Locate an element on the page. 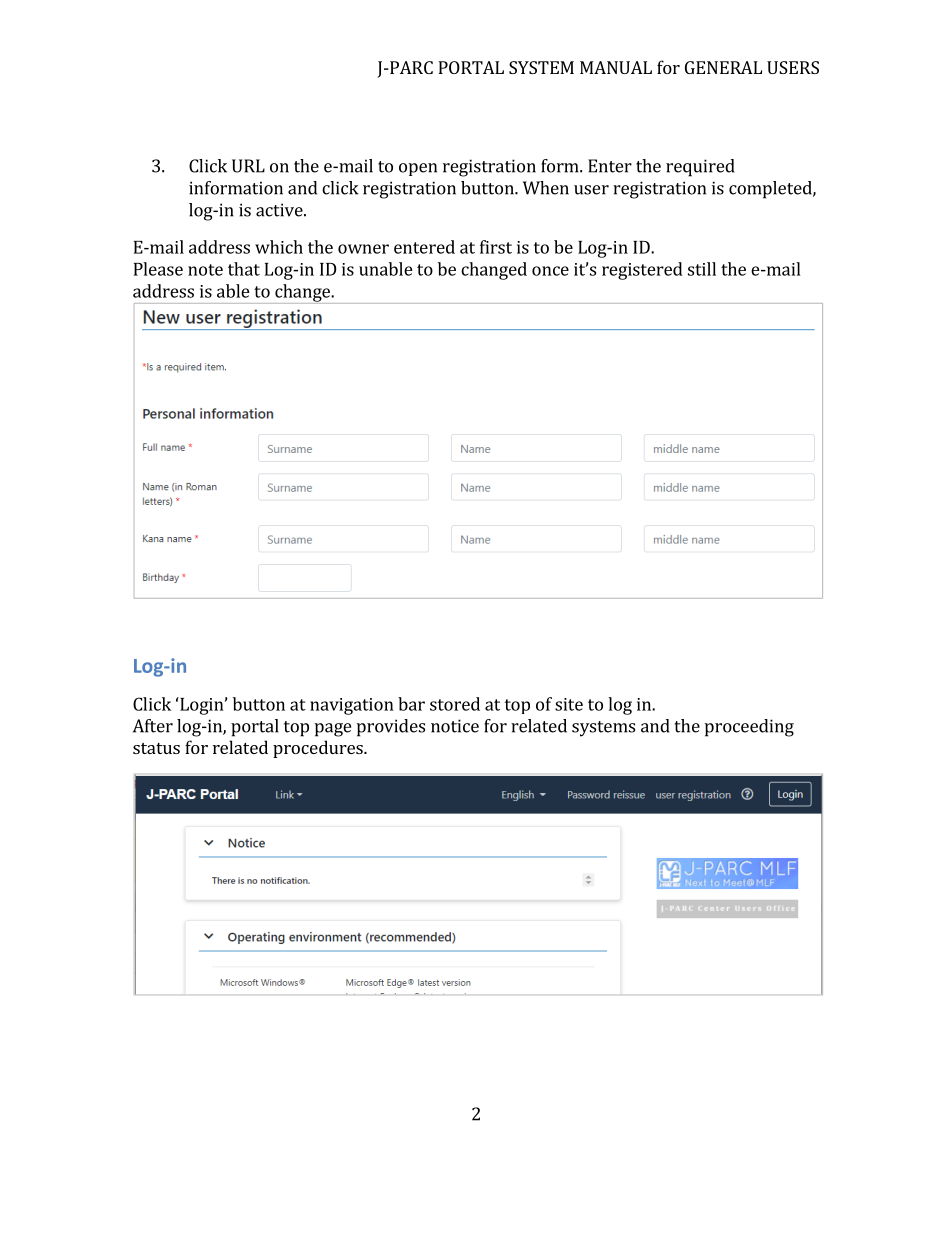  first is located at coordinates (496, 247).
